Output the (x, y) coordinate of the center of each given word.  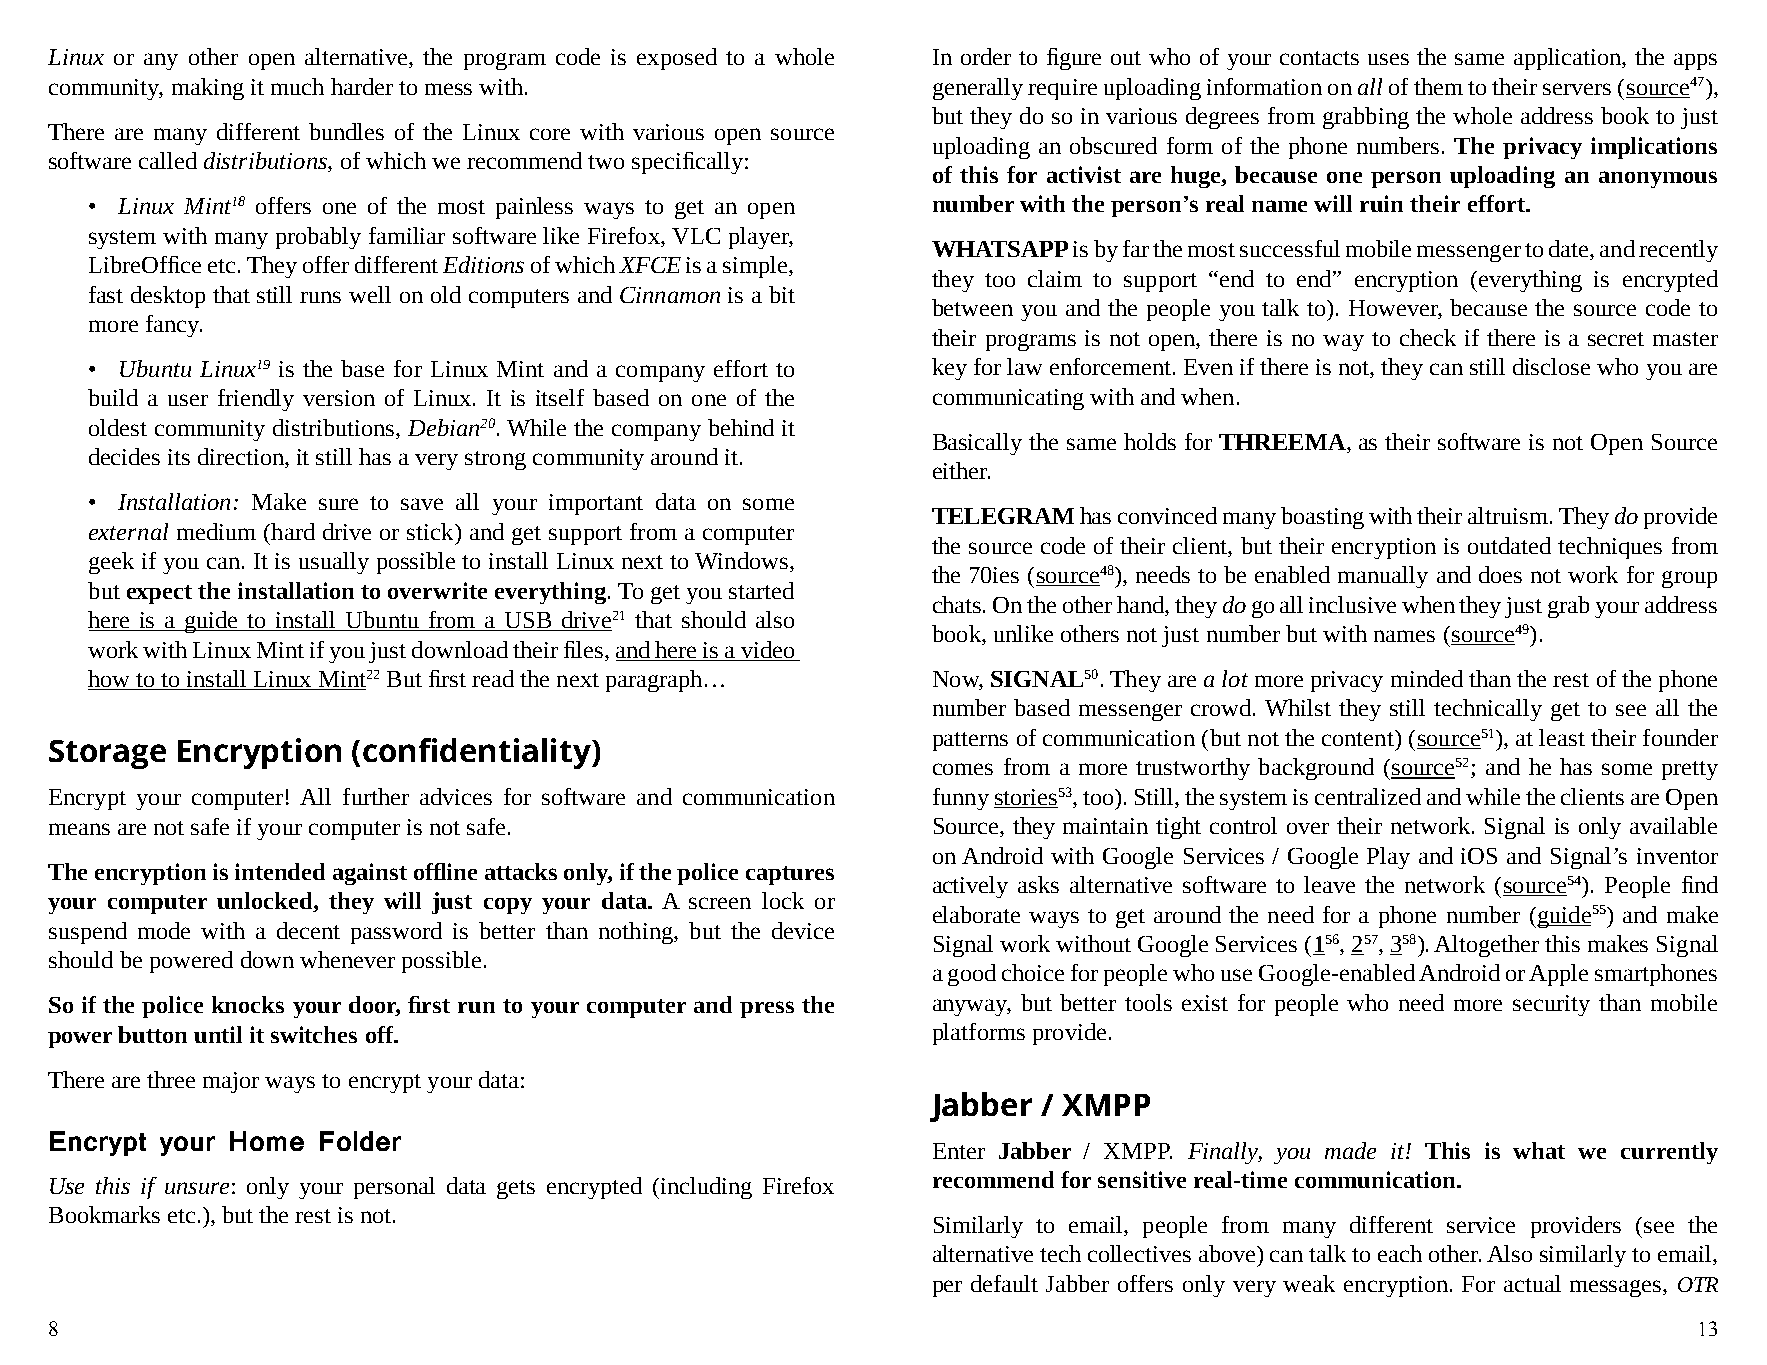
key (949, 369)
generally (978, 89)
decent (308, 930)
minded (1427, 678)
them (1438, 86)
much (297, 86)
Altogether (1486, 946)
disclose (1551, 366)
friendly (256, 400)
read (493, 678)
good (972, 975)
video (767, 649)
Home (267, 1141)
